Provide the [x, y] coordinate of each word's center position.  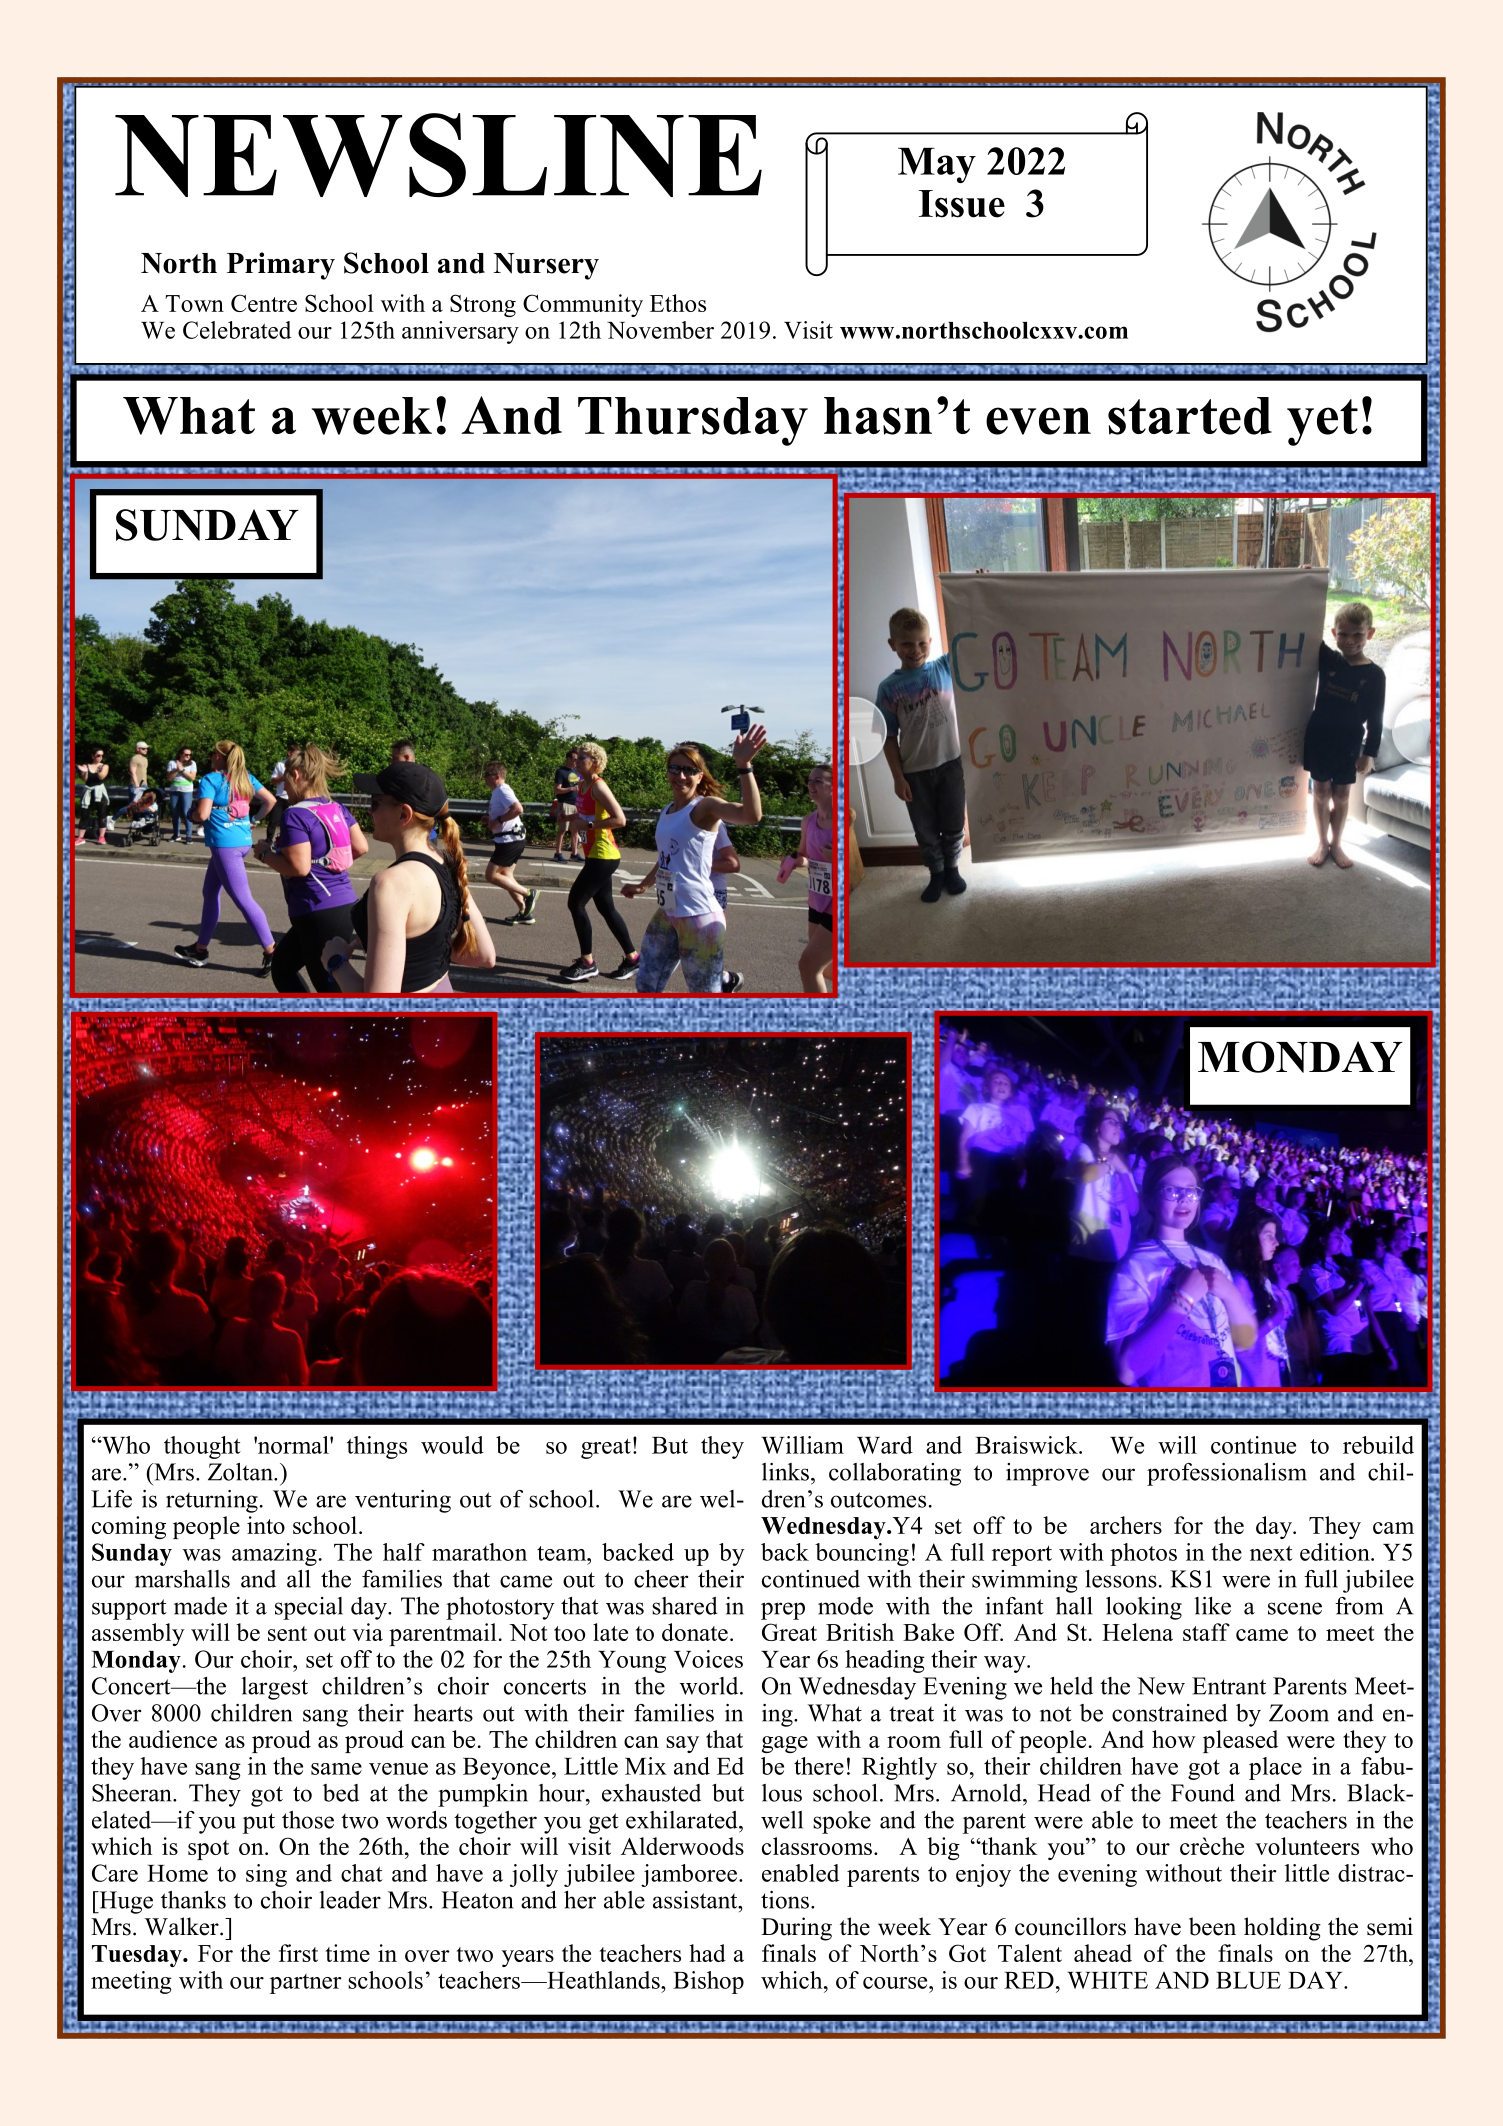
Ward [885, 1445]
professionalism [1227, 1474]
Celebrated [237, 330]
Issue [962, 204]
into [266, 1525]
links [785, 1472]
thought [202, 1447]
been [1212, 1926]
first [298, 1953]
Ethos [678, 303]
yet [1322, 422]
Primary [281, 266]
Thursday [693, 421]
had [707, 1953]
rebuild [1378, 1445]
